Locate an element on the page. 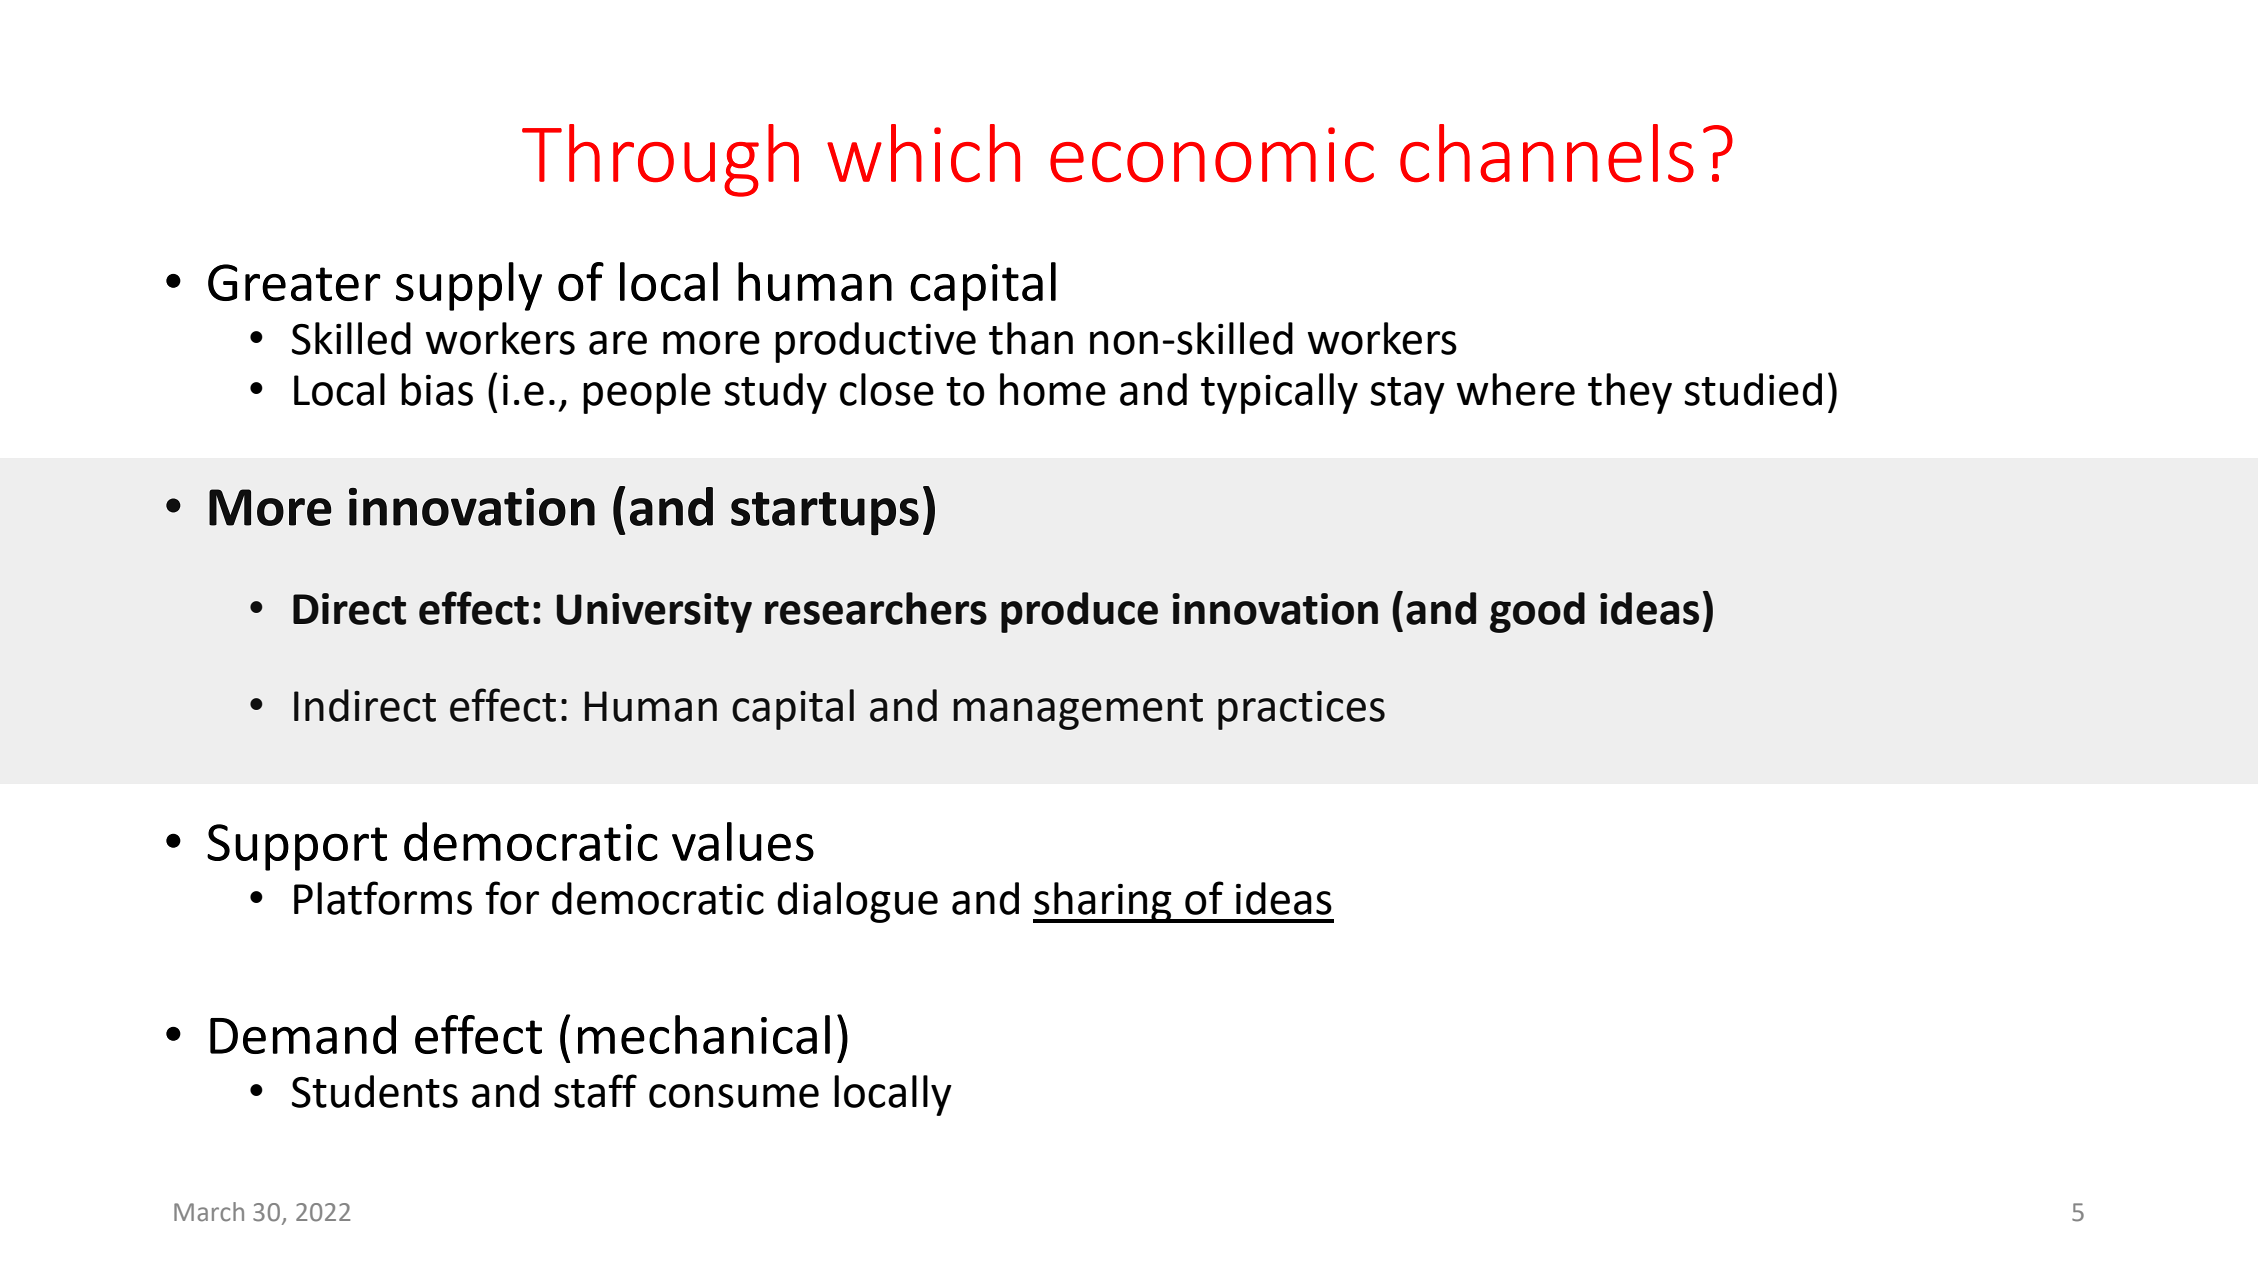  sharing is located at coordinates (1103, 902).
